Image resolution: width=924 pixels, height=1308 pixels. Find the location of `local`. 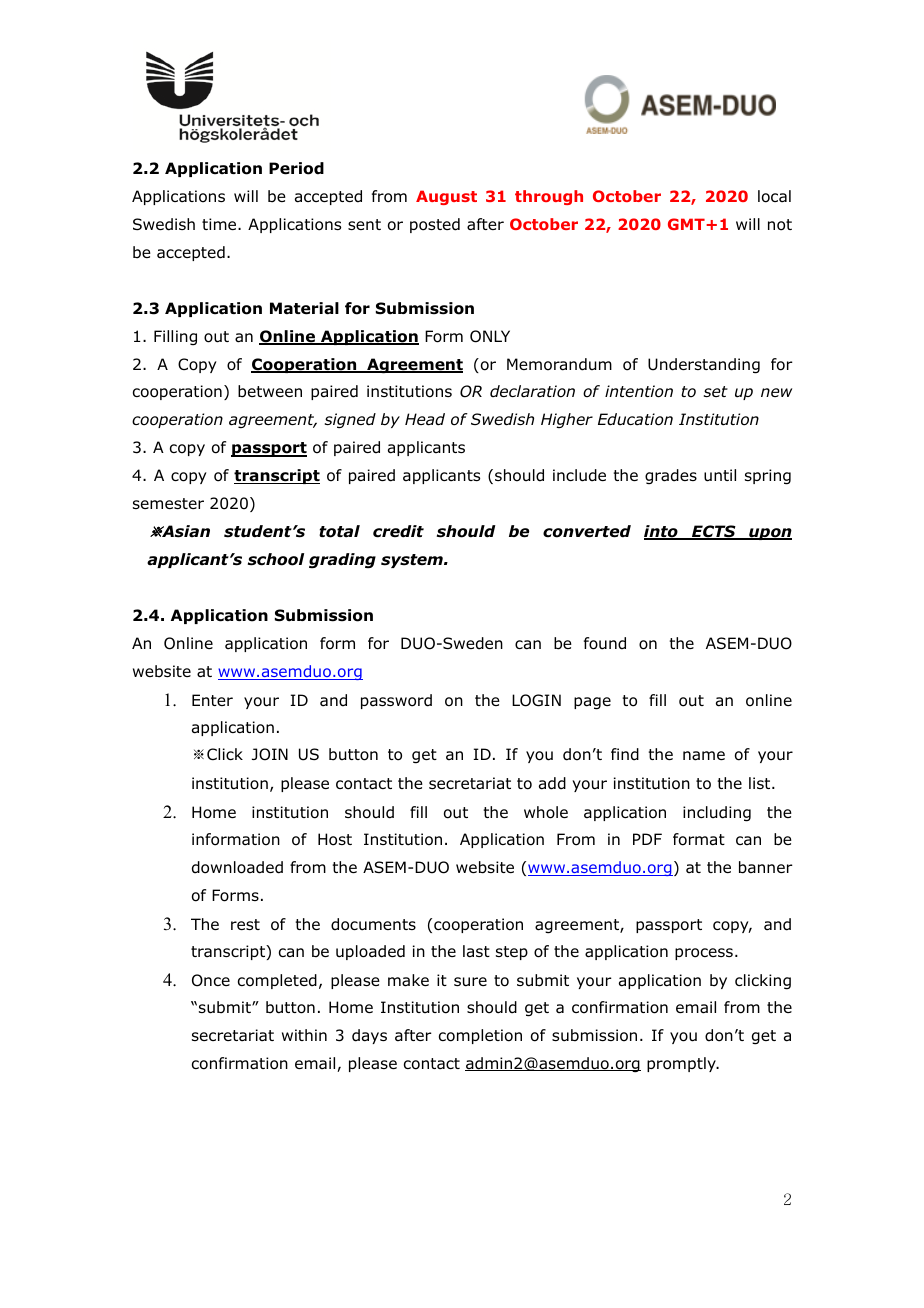

local is located at coordinates (774, 196).
